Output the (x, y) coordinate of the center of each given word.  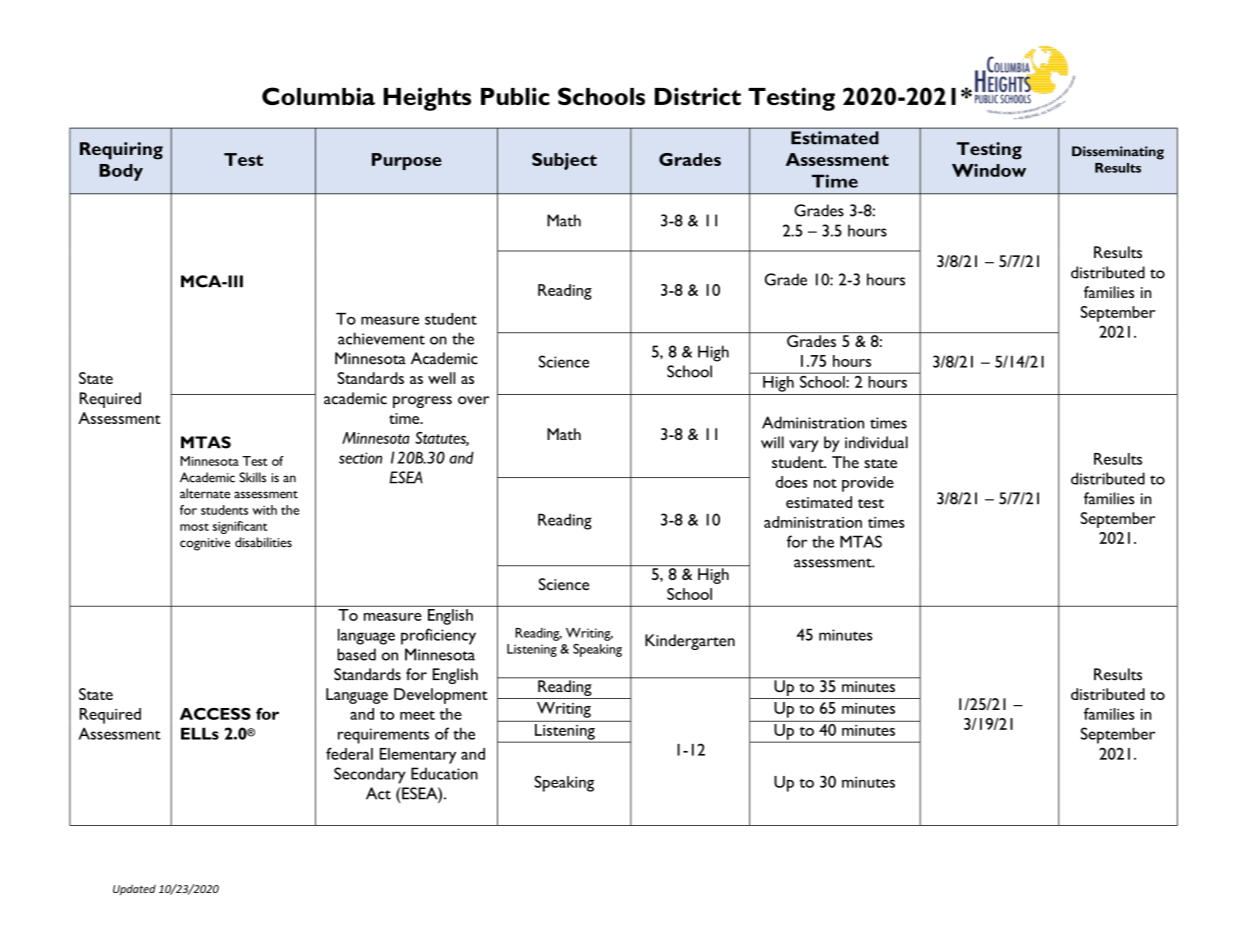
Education (444, 773)
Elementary (418, 756)
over (473, 400)
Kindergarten (690, 642)
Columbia (318, 96)
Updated (134, 889)
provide (868, 484)
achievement (381, 338)
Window (989, 170)
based (356, 654)
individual (876, 442)
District (698, 96)
